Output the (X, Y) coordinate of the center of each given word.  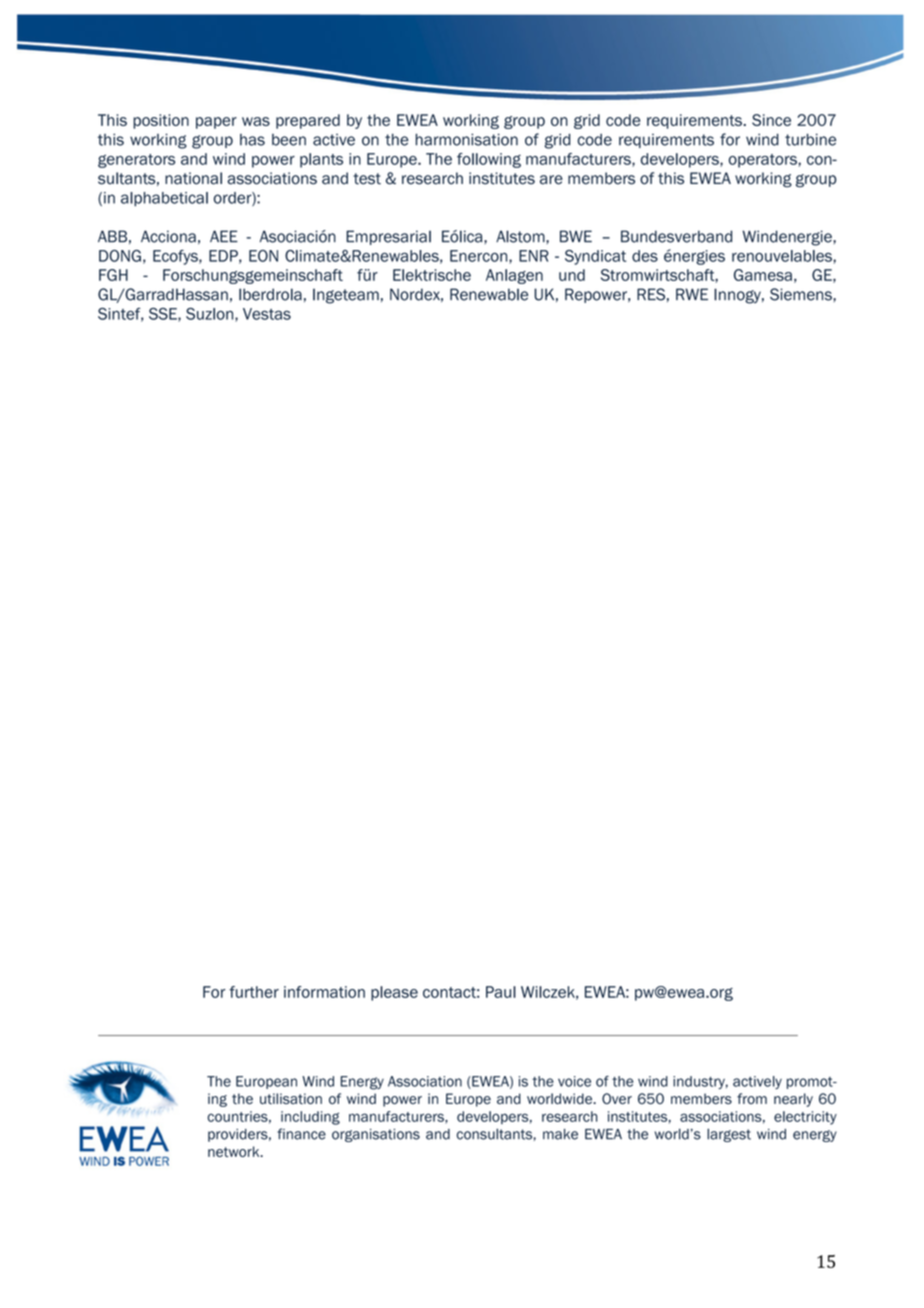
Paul (501, 992)
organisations (376, 1135)
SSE (164, 315)
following (489, 160)
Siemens (802, 294)
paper (216, 123)
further (254, 992)
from (752, 1098)
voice (574, 1081)
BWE (576, 236)
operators (764, 161)
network (235, 1151)
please (394, 993)
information (324, 992)
